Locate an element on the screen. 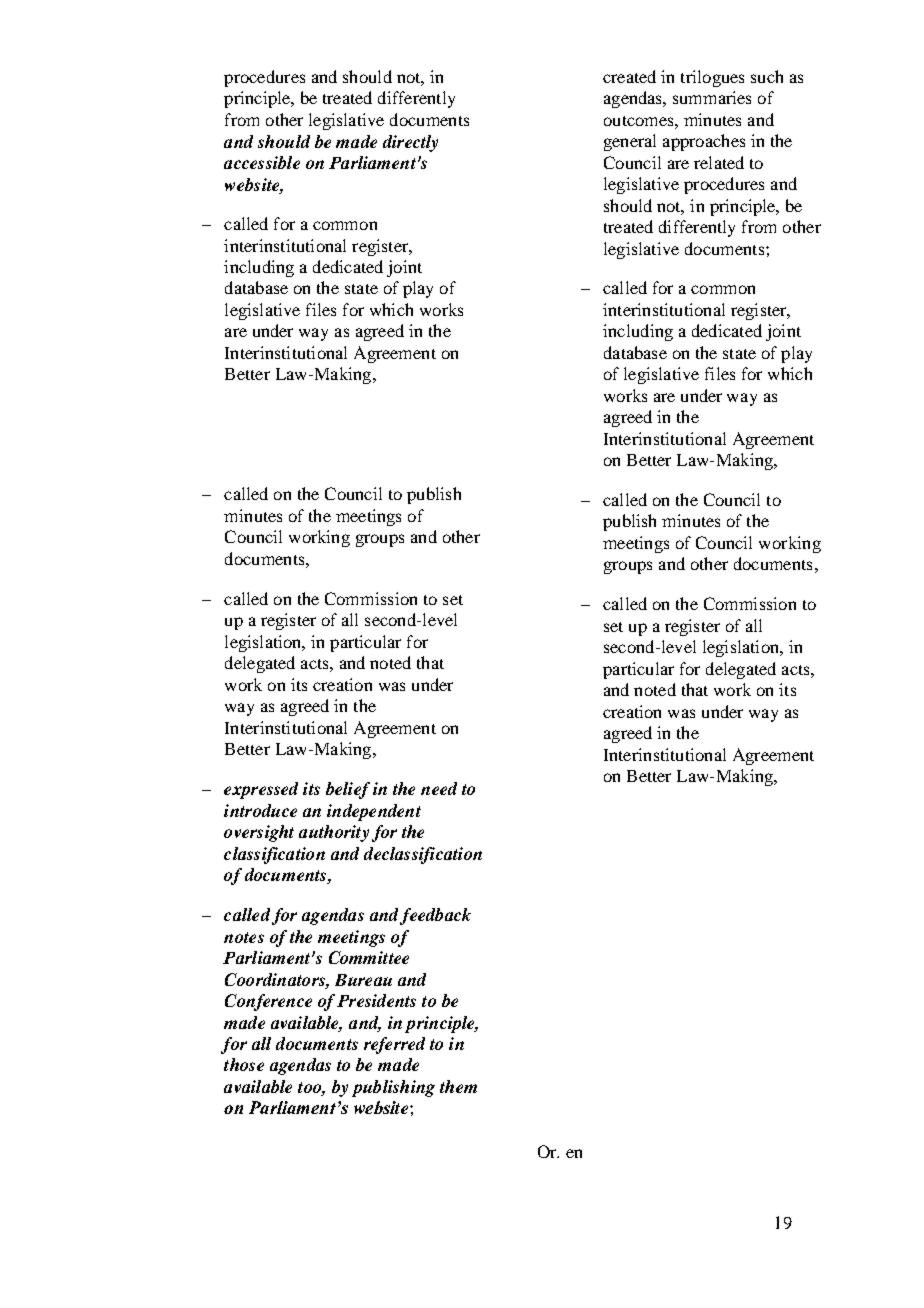  those is located at coordinates (244, 1064).
